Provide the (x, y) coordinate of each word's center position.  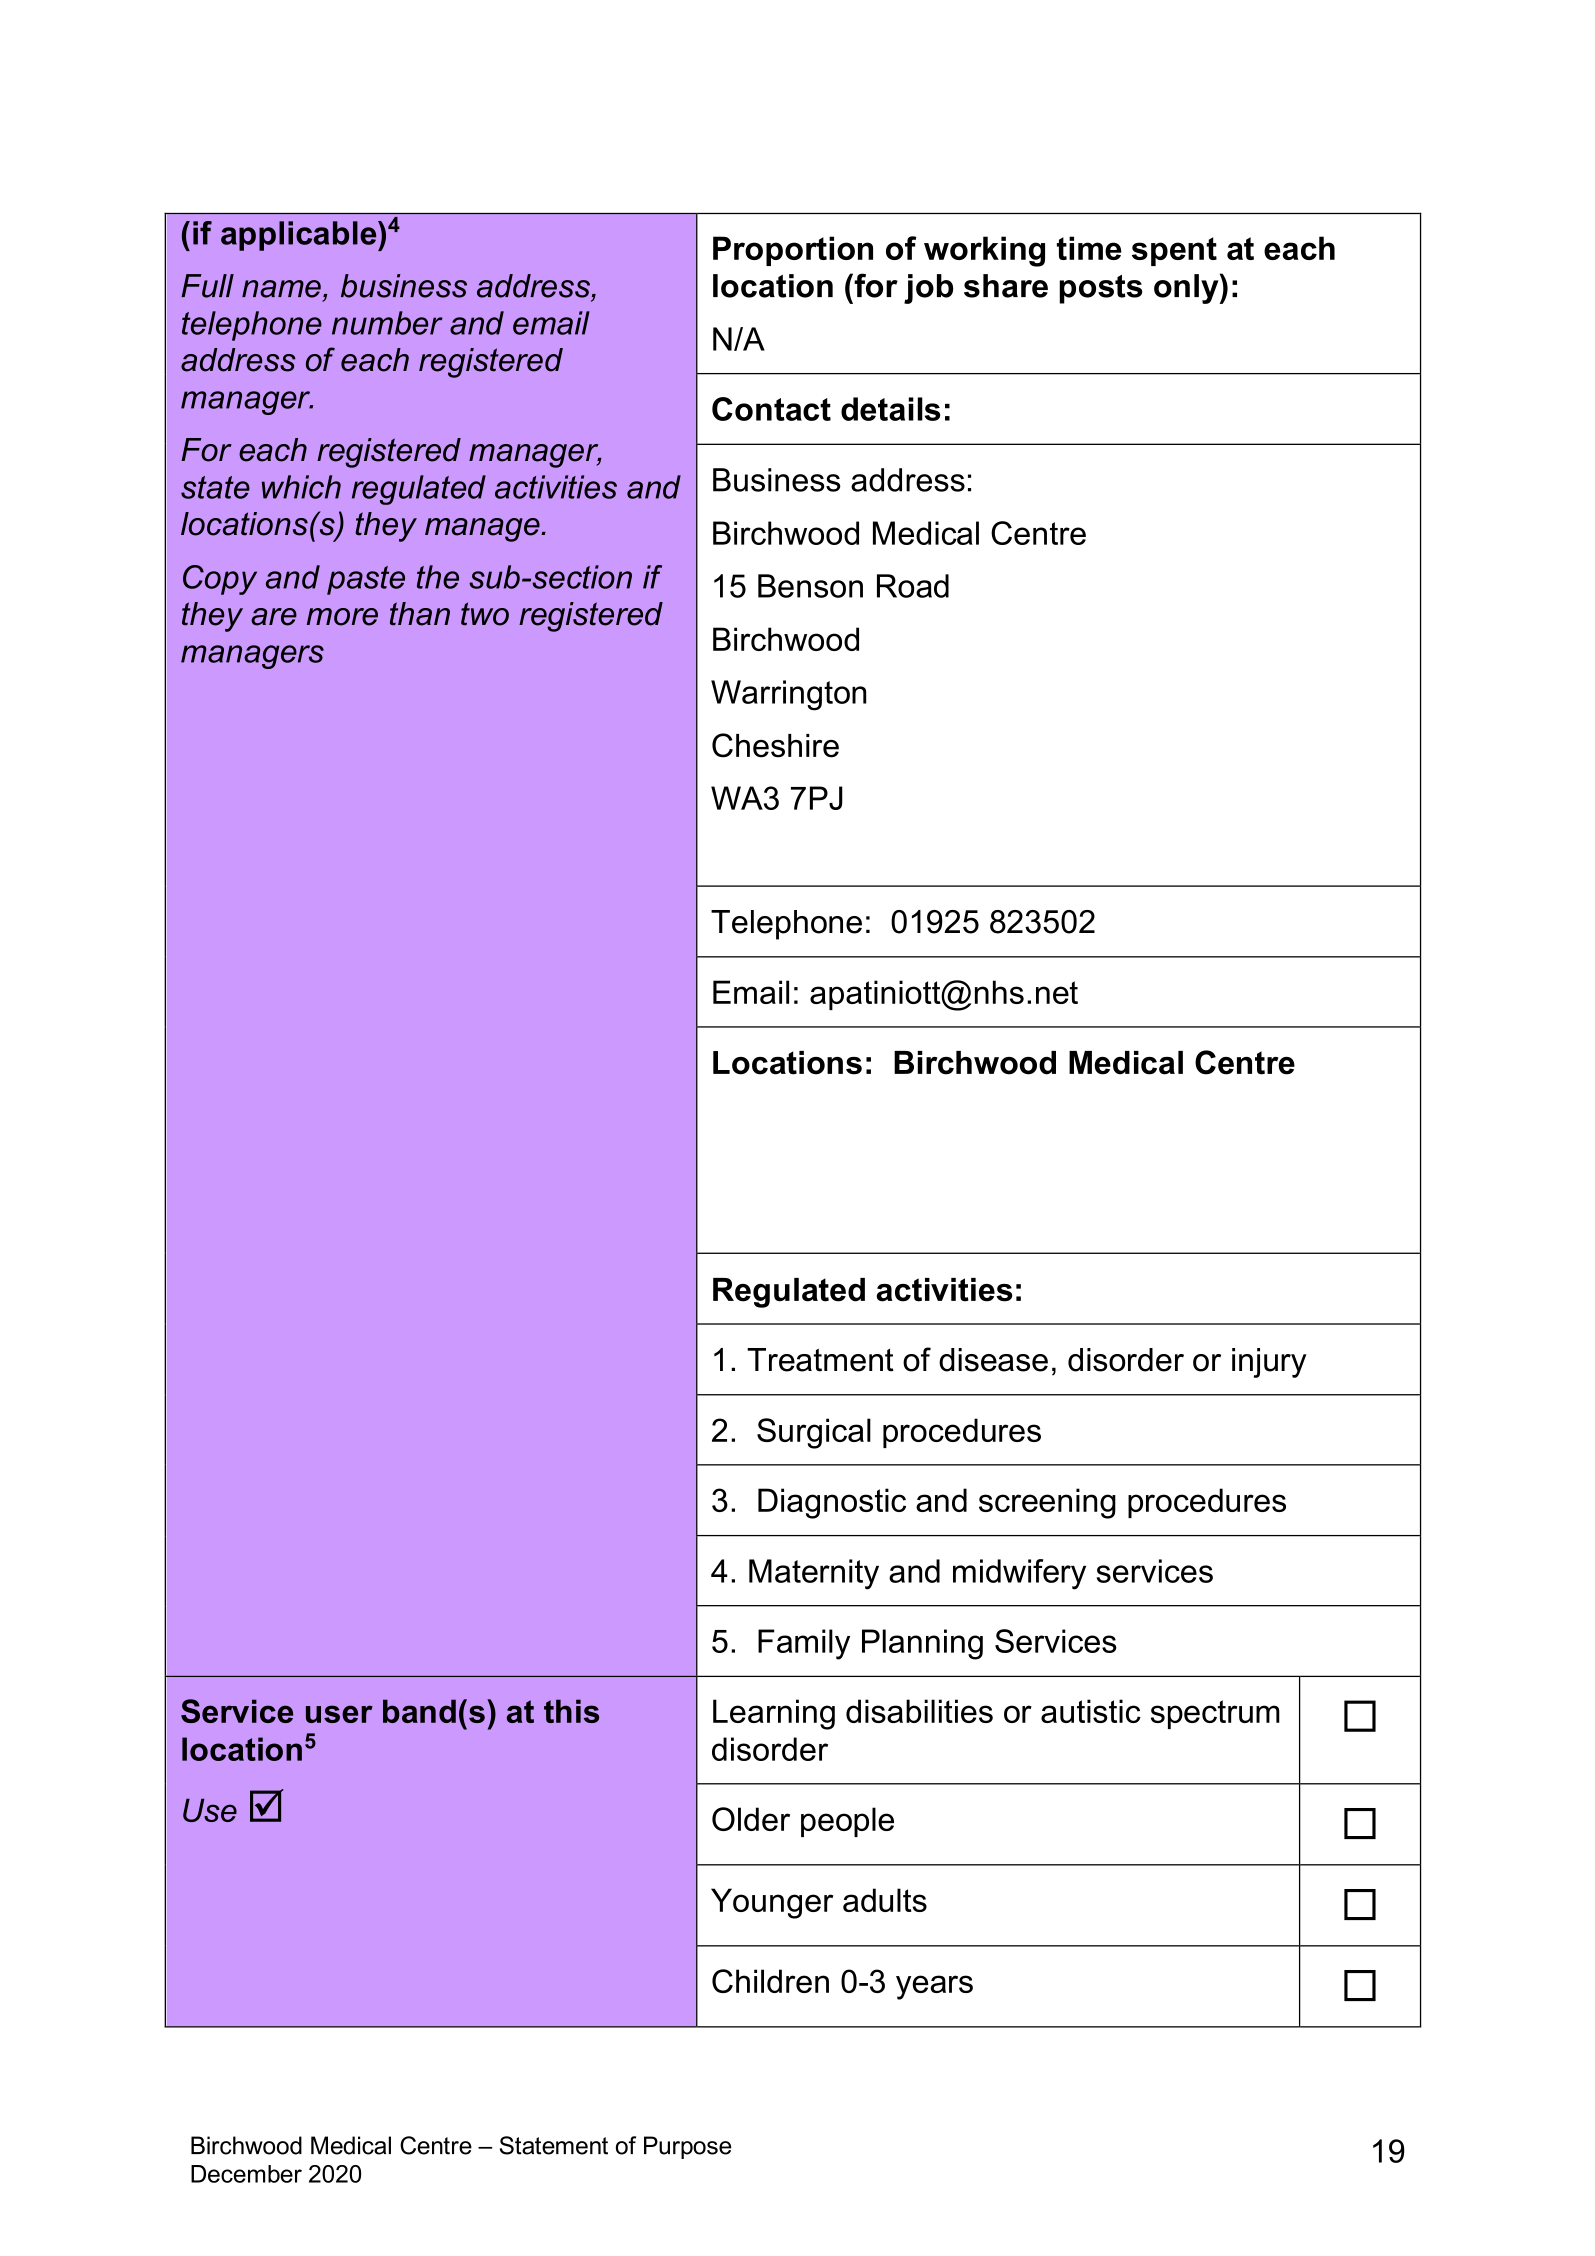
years (934, 1987)
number (387, 323)
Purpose (687, 2147)
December (246, 2174)
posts (1100, 289)
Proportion (793, 251)
